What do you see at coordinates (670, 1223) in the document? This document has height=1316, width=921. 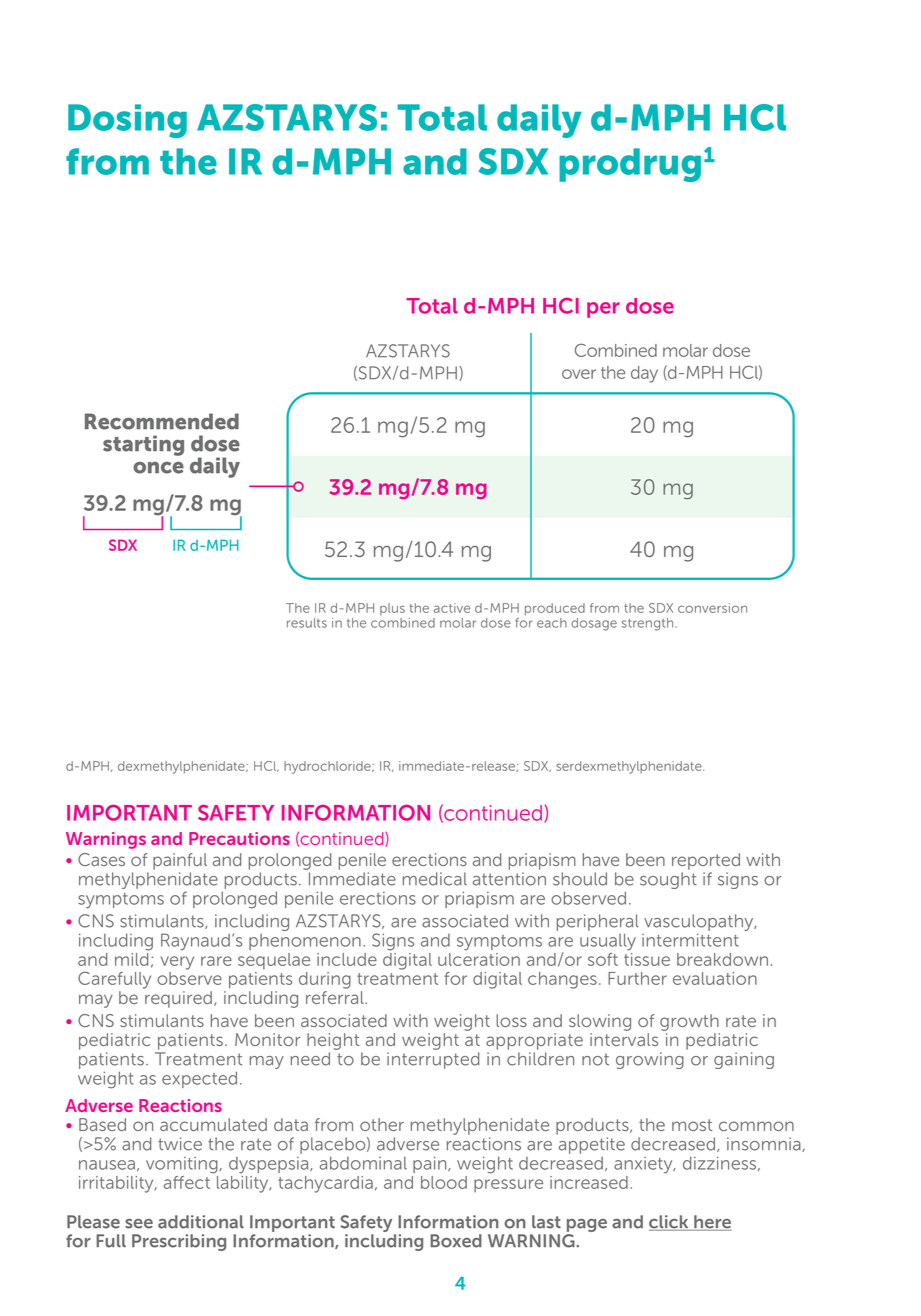 I see `click` at bounding box center [670, 1223].
